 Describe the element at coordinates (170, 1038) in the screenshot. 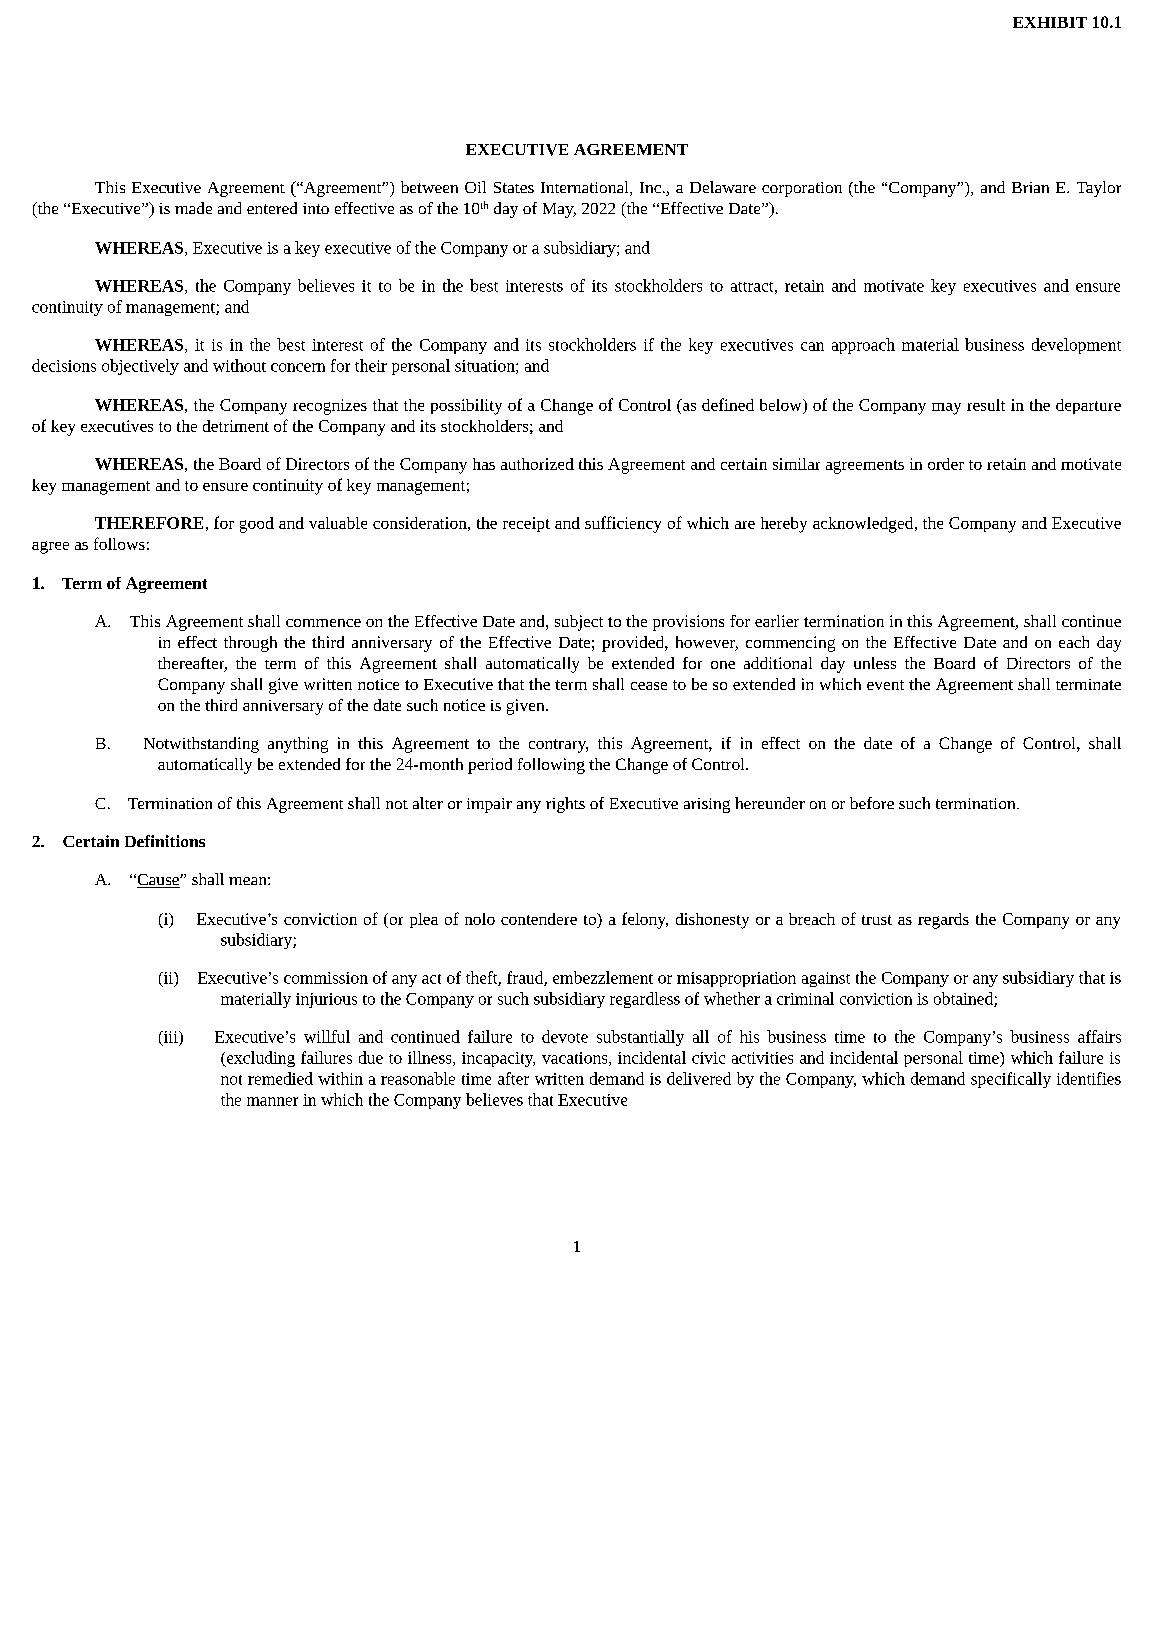

I see `iii` at that location.
